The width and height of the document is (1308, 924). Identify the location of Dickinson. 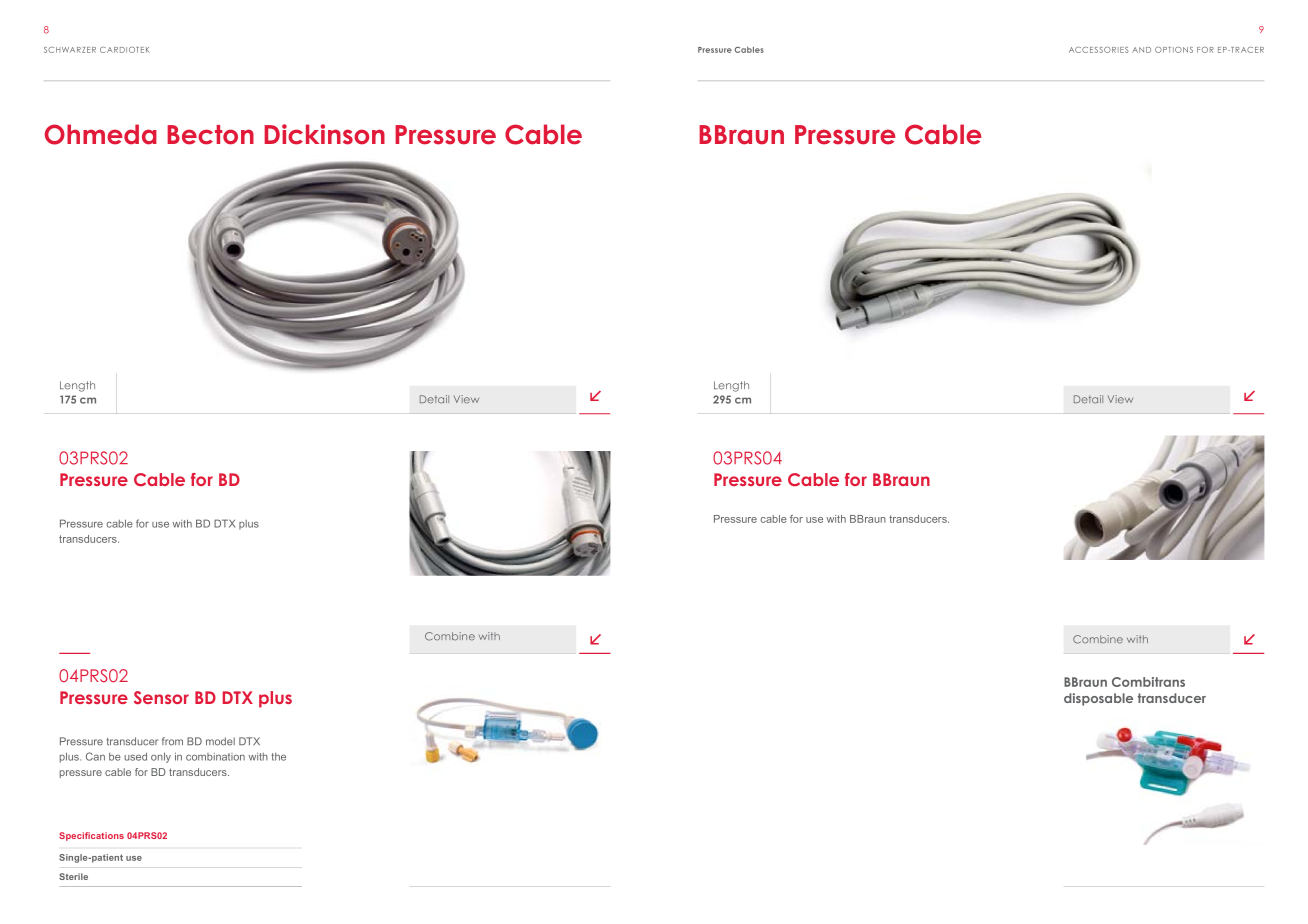
(324, 134).
